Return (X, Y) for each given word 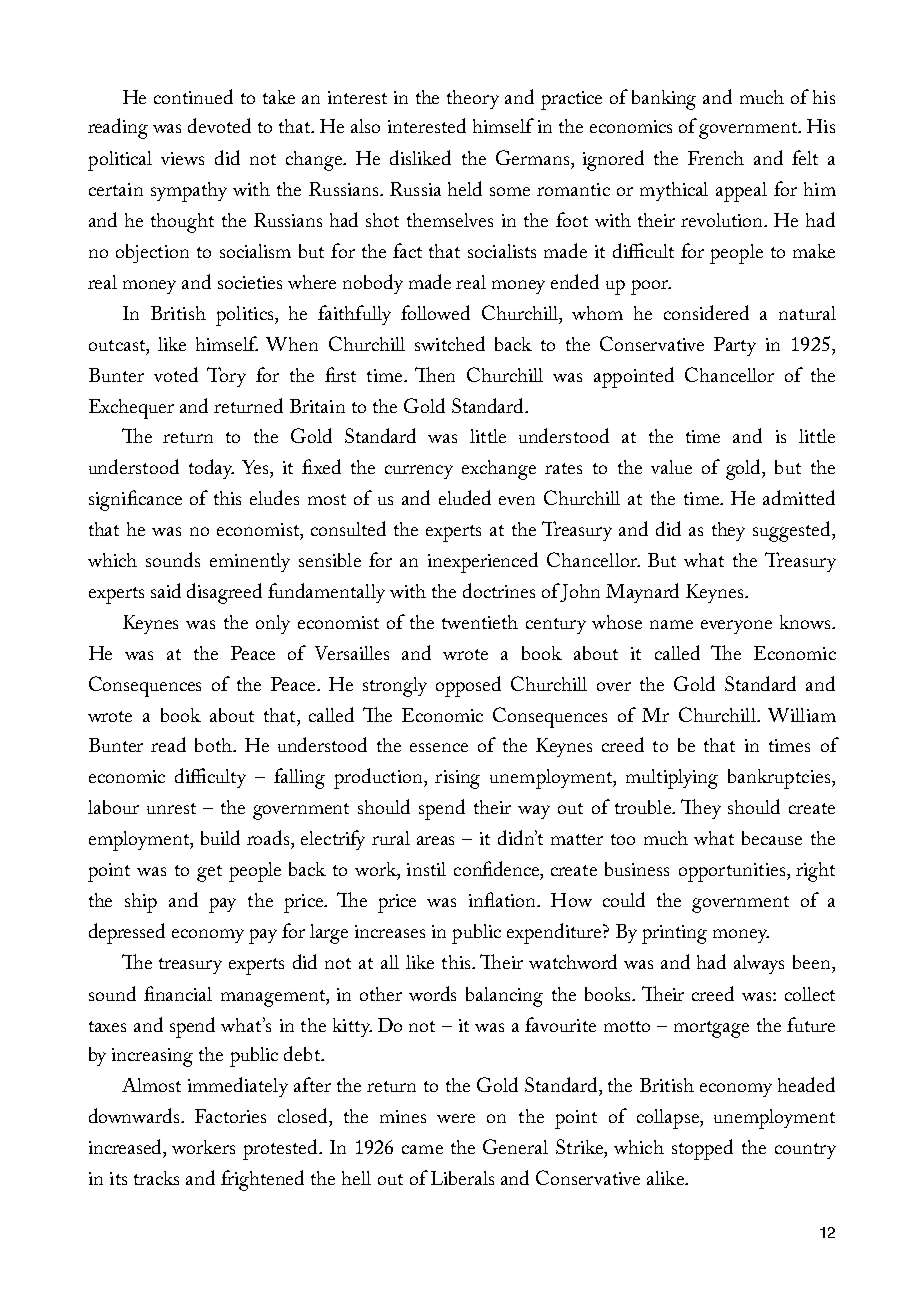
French (716, 158)
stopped (702, 1149)
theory (473, 99)
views (182, 158)
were (456, 1118)
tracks (156, 1178)
